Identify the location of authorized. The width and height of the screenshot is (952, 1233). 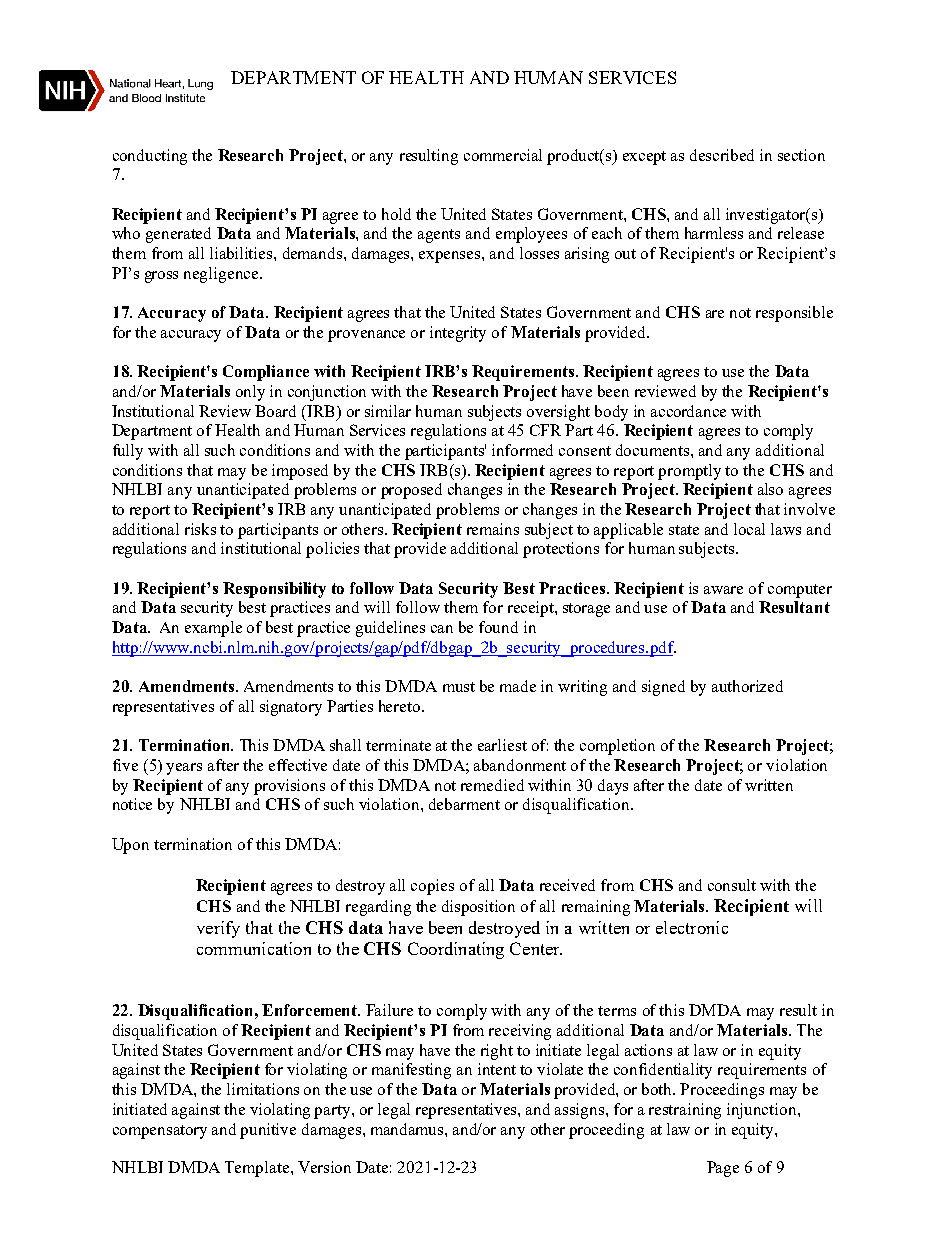
(747, 686).
